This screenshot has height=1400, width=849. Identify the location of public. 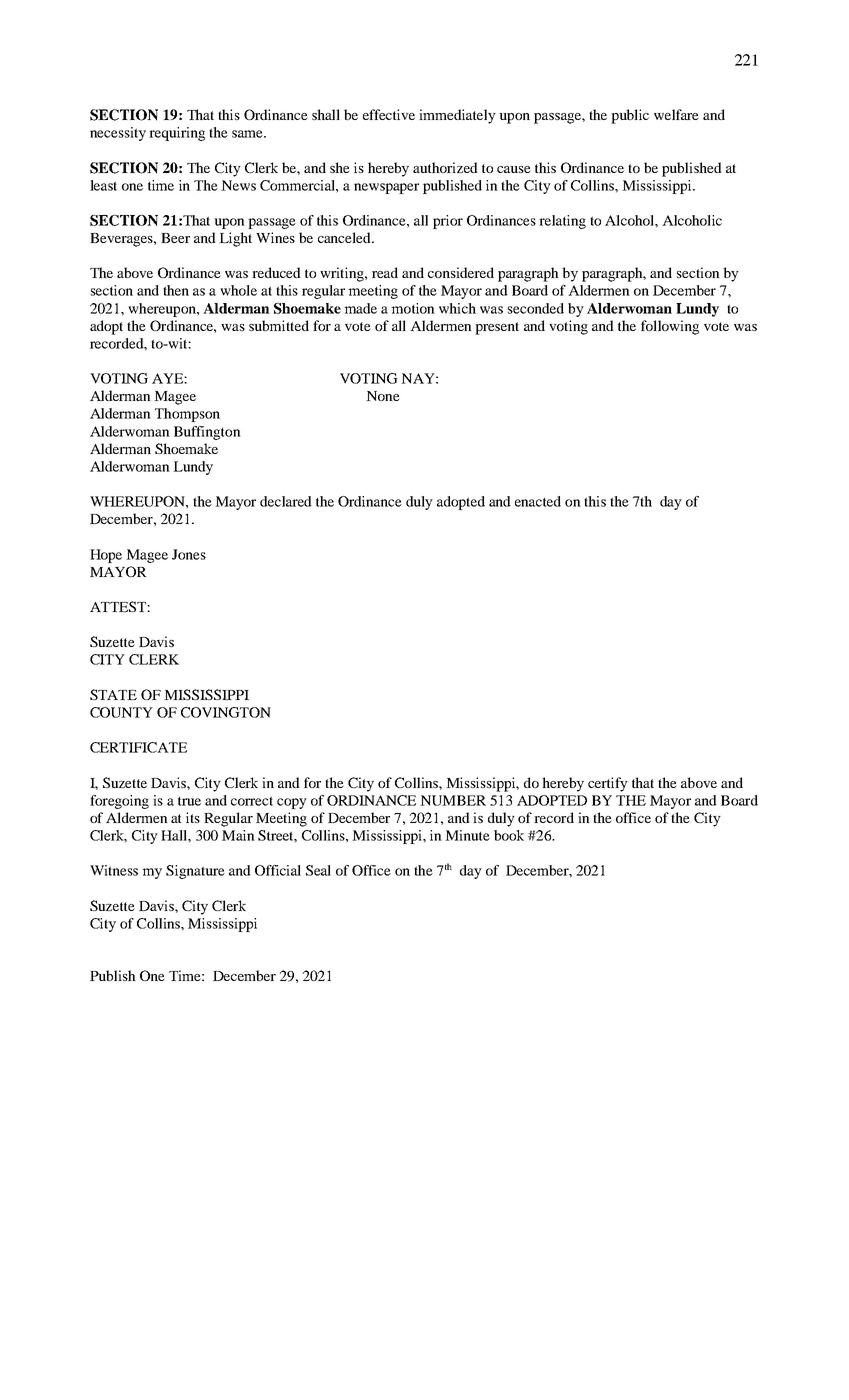
(630, 116).
